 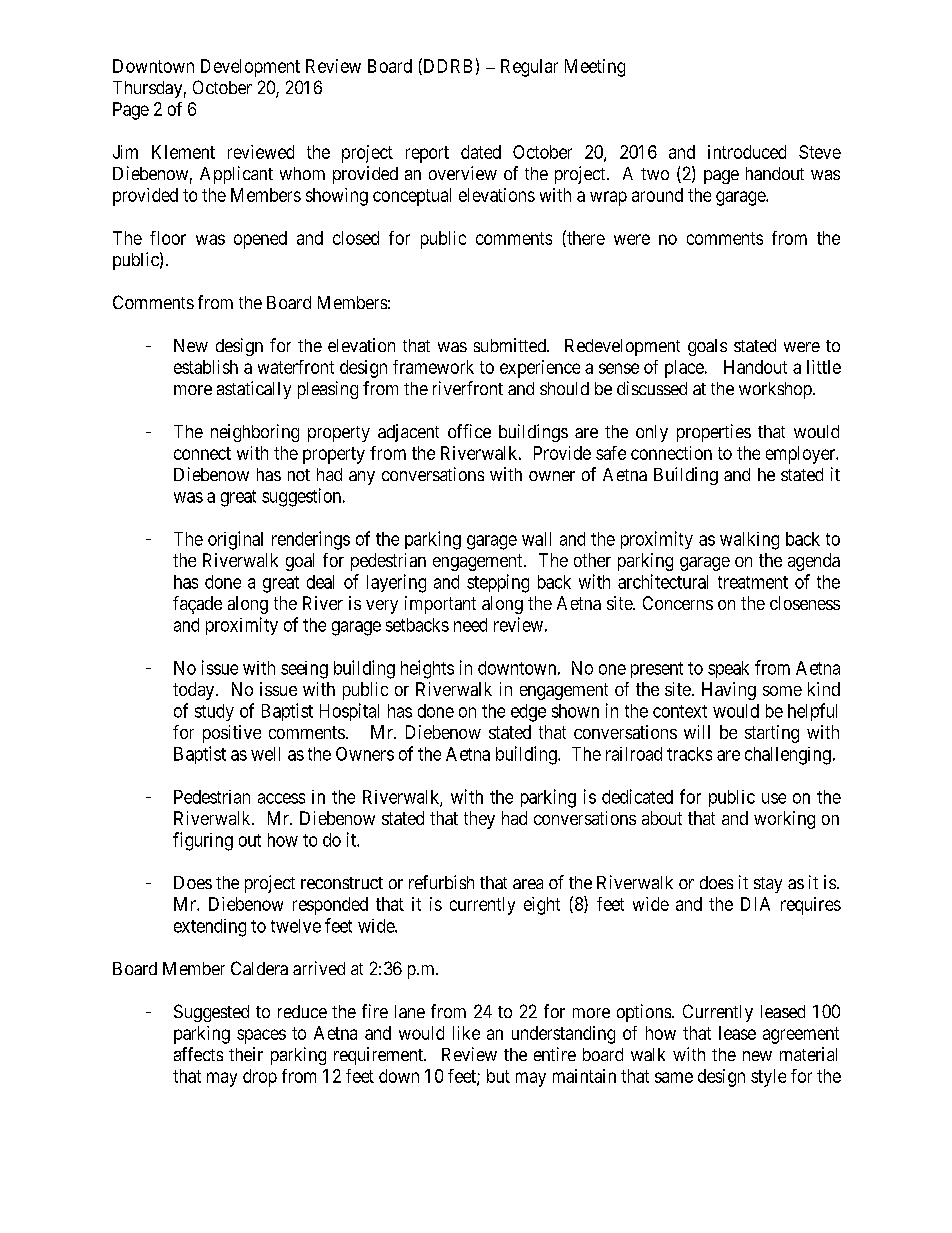 I want to click on Regular, so click(x=529, y=68).
